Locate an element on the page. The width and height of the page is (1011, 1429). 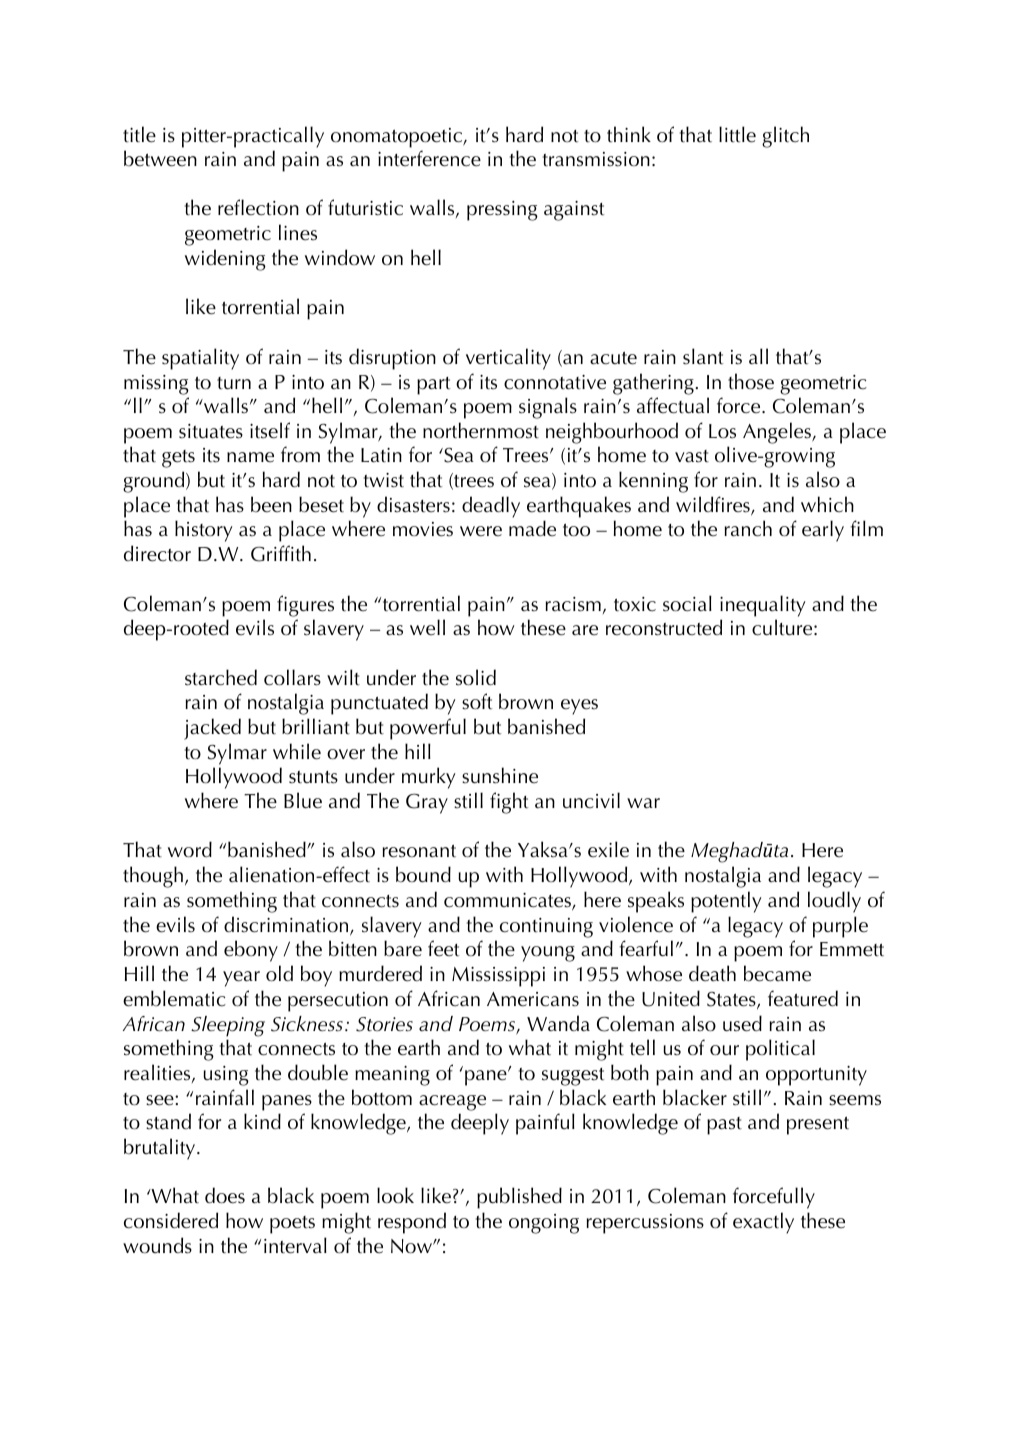
situates is located at coordinates (211, 431).
